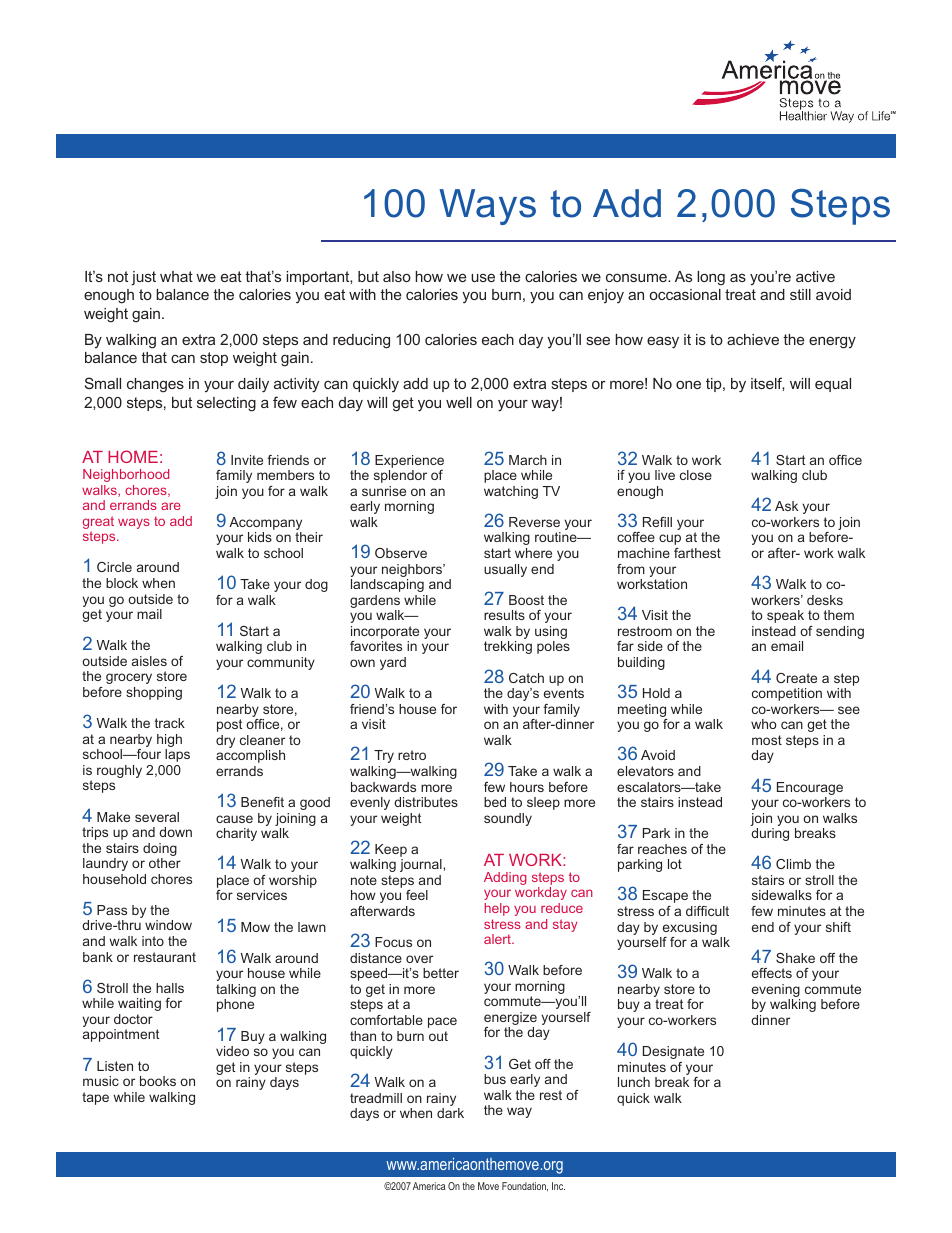 The width and height of the screenshot is (952, 1233). What do you see at coordinates (397, 276) in the screenshot?
I see `also` at bounding box center [397, 276].
